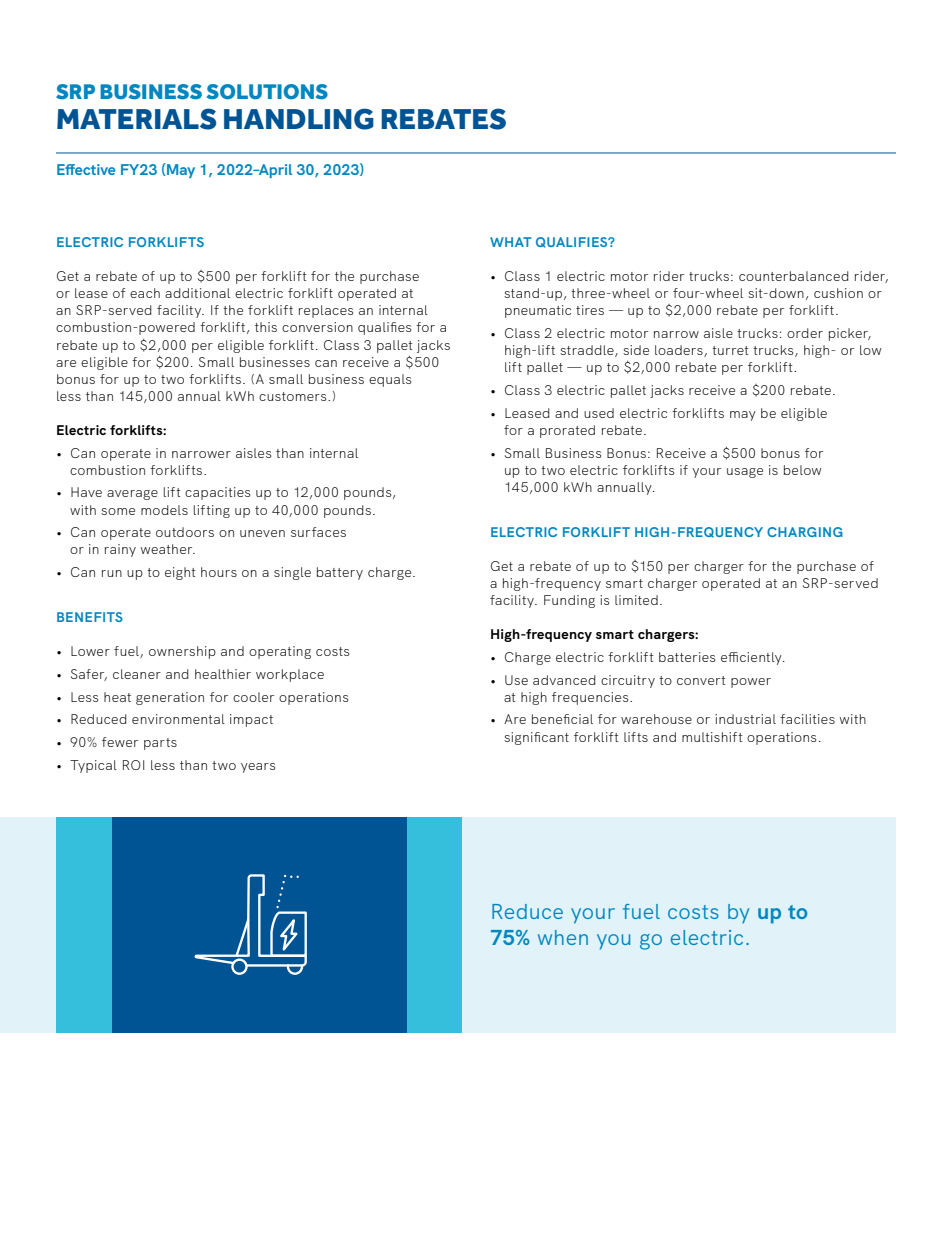  What do you see at coordinates (136, 119) in the screenshot?
I see `MATERIALS` at bounding box center [136, 119].
